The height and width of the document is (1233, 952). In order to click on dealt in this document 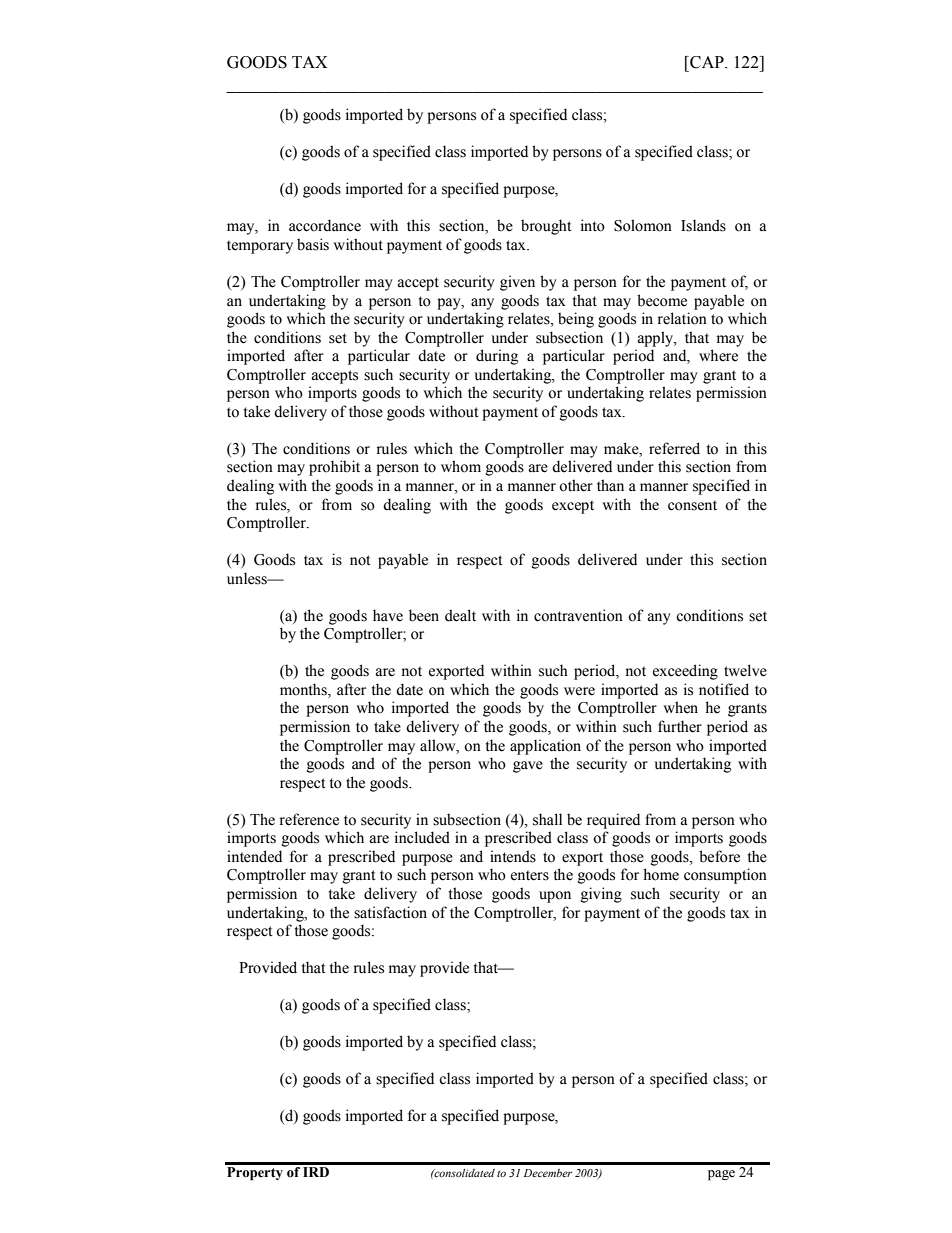, I will do `click(460, 615)`.
